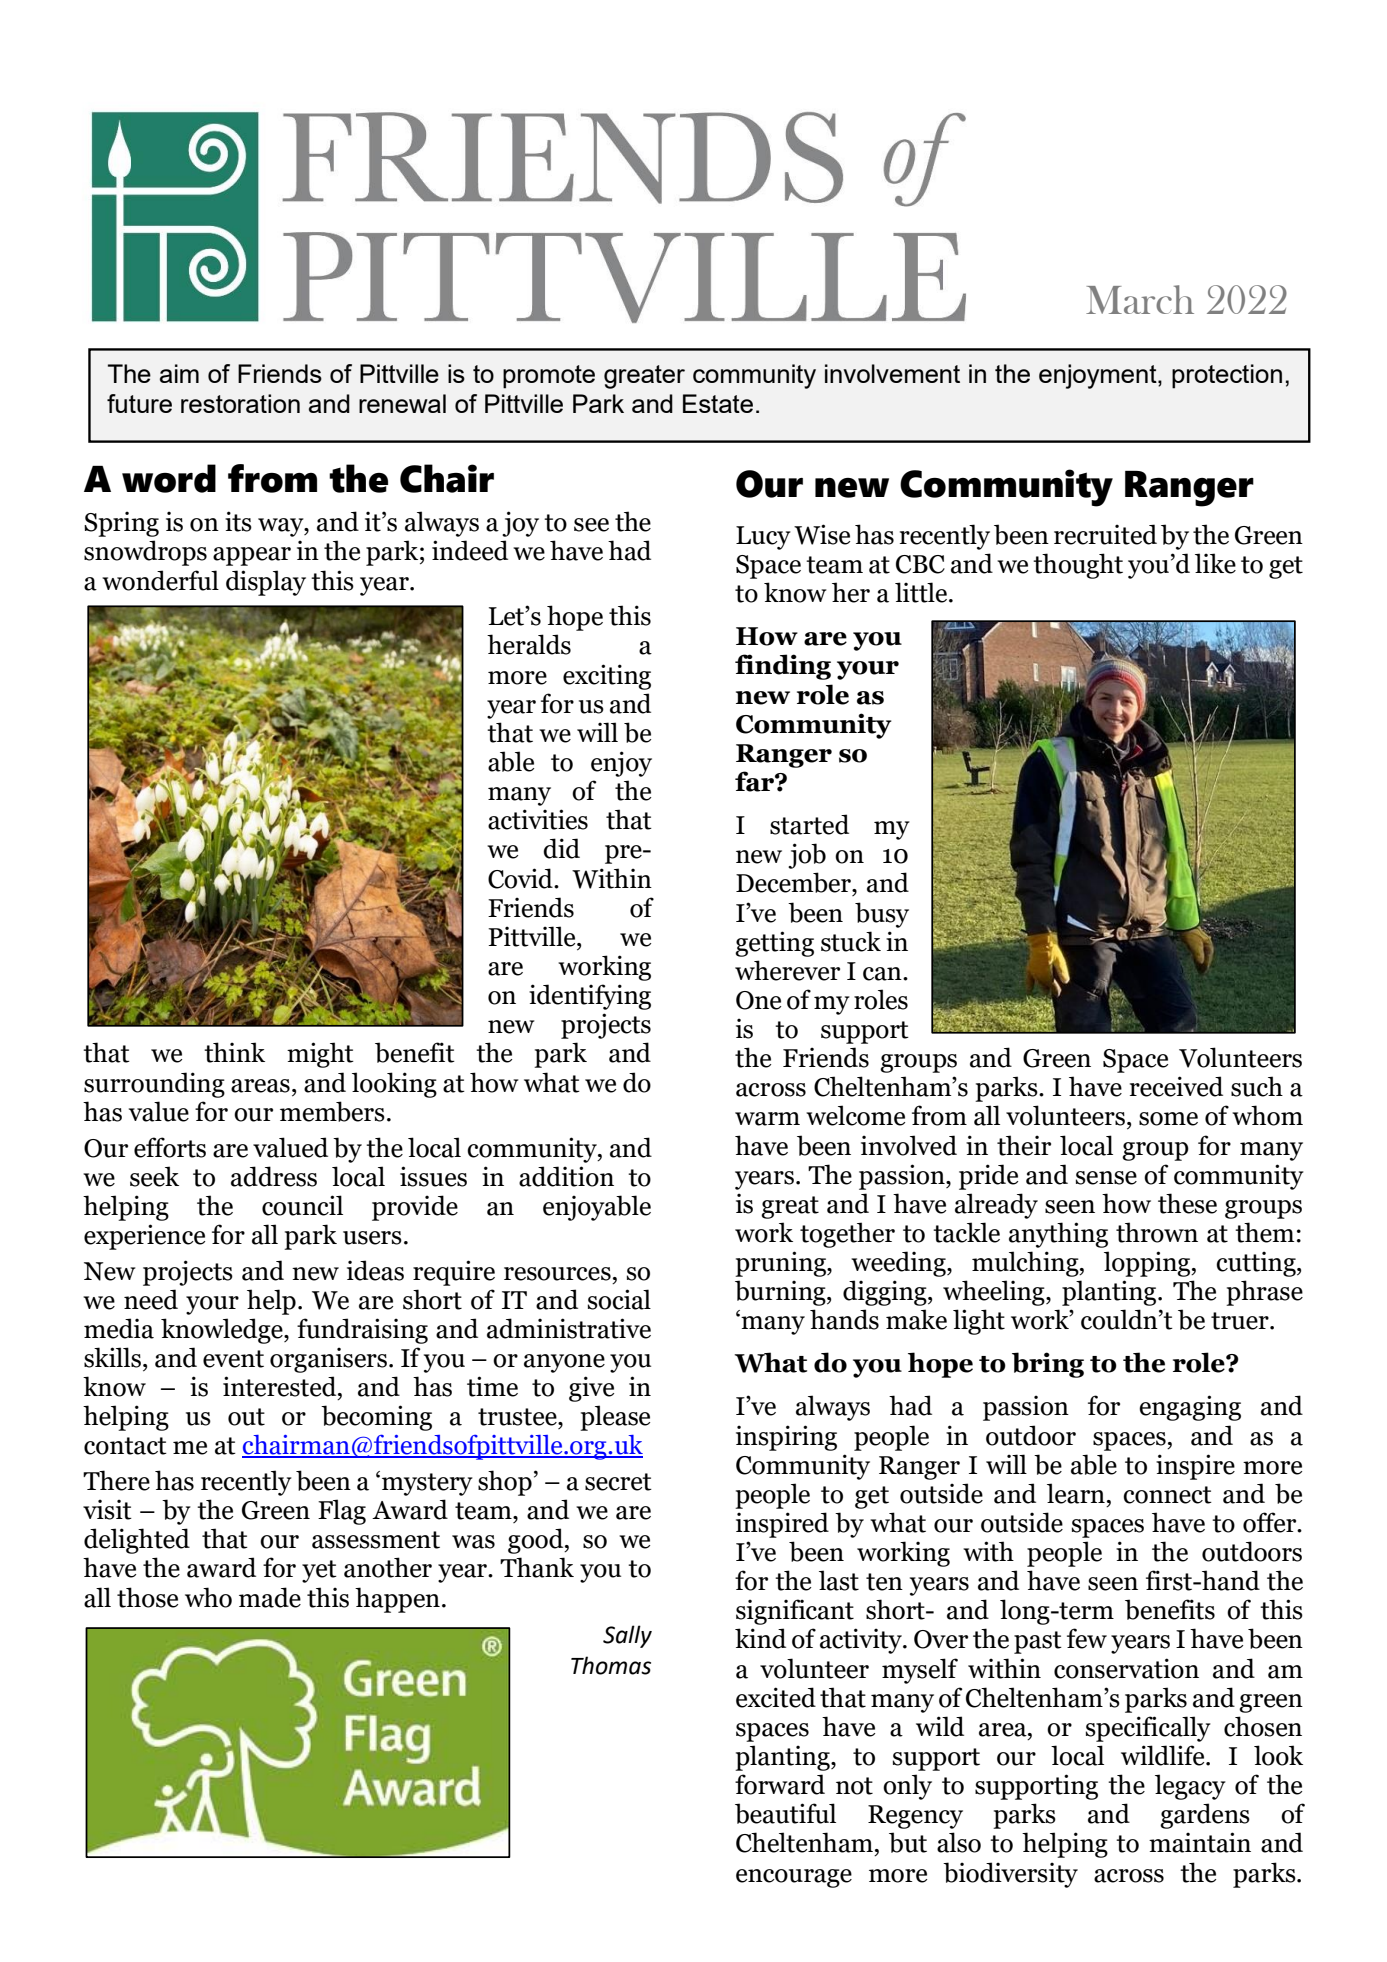 This screenshot has height=1962, width=1387. I want to click on interested, so click(281, 1386).
